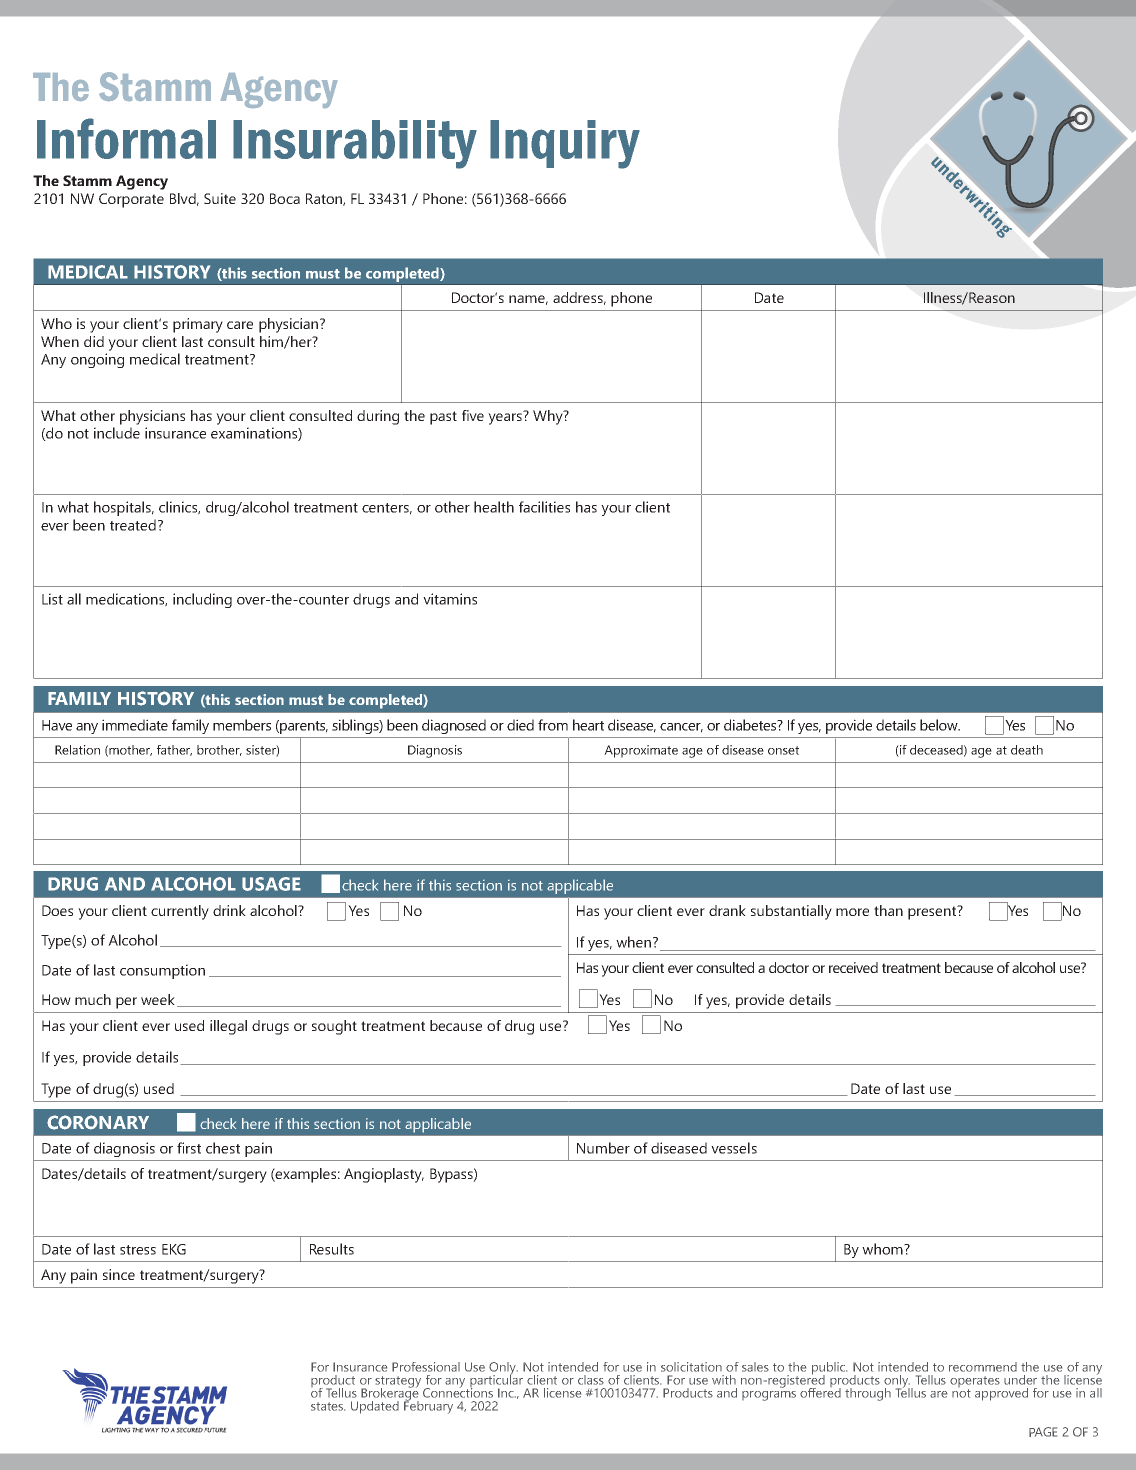 This screenshot has width=1136, height=1470. Describe the element at coordinates (565, 144) in the screenshot. I see `Inquiry` at that location.
